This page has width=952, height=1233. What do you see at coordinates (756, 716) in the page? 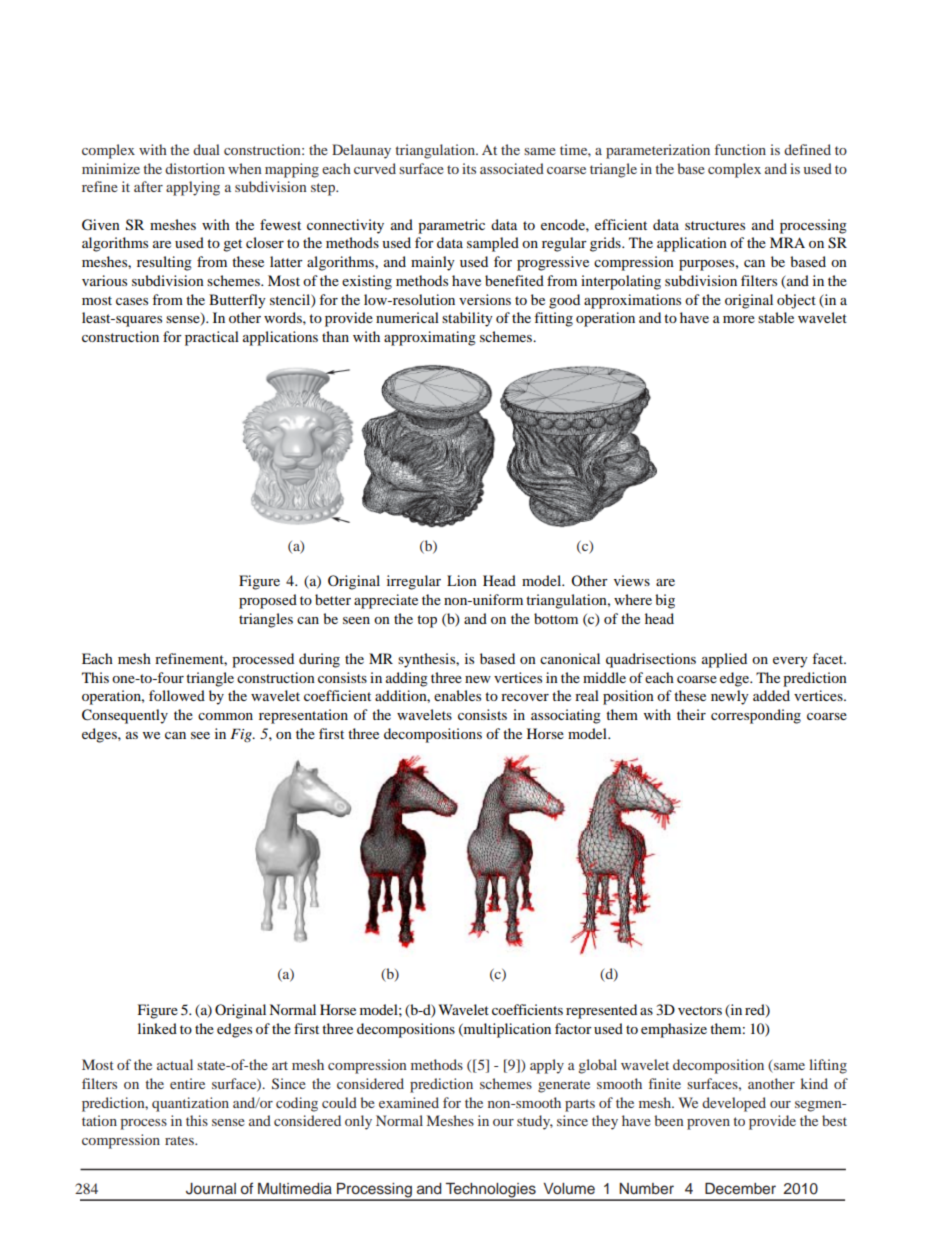
I see `corresponding` at bounding box center [756, 716].
